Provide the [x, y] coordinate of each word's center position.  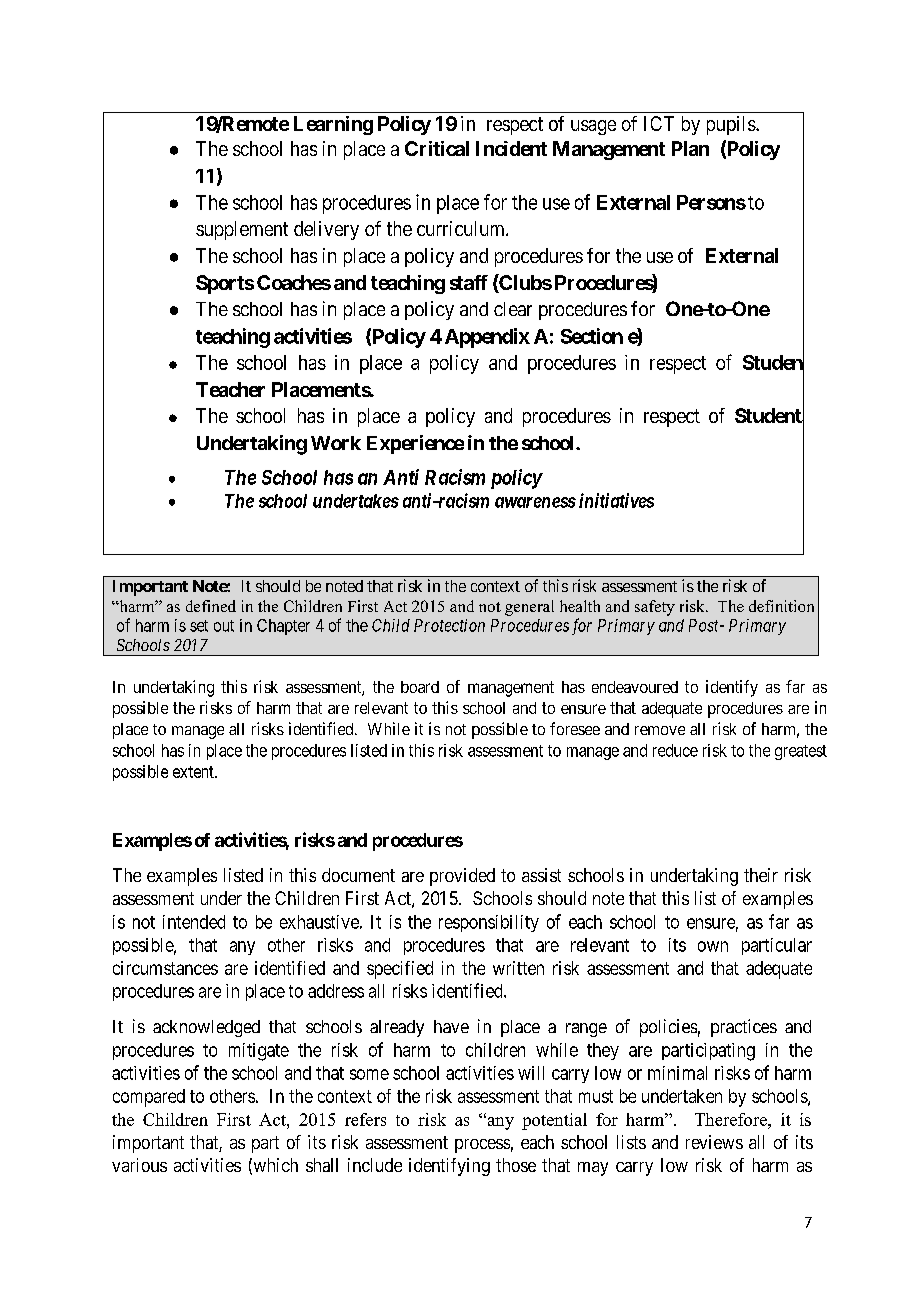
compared [149, 1098]
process [482, 1146]
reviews [714, 1142]
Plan [690, 148]
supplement [242, 230]
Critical [437, 148]
